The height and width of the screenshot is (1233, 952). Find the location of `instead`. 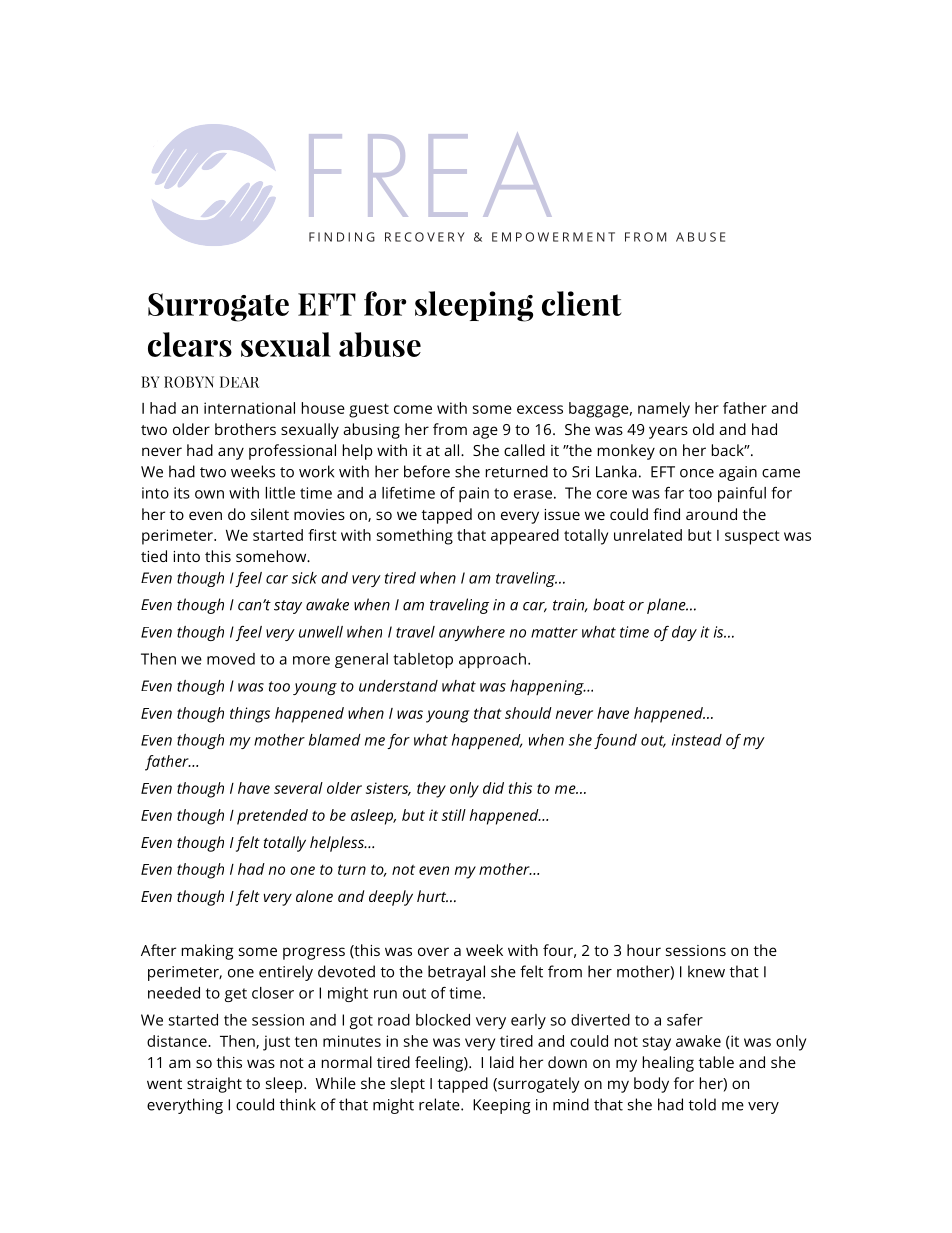

instead is located at coordinates (697, 740).
